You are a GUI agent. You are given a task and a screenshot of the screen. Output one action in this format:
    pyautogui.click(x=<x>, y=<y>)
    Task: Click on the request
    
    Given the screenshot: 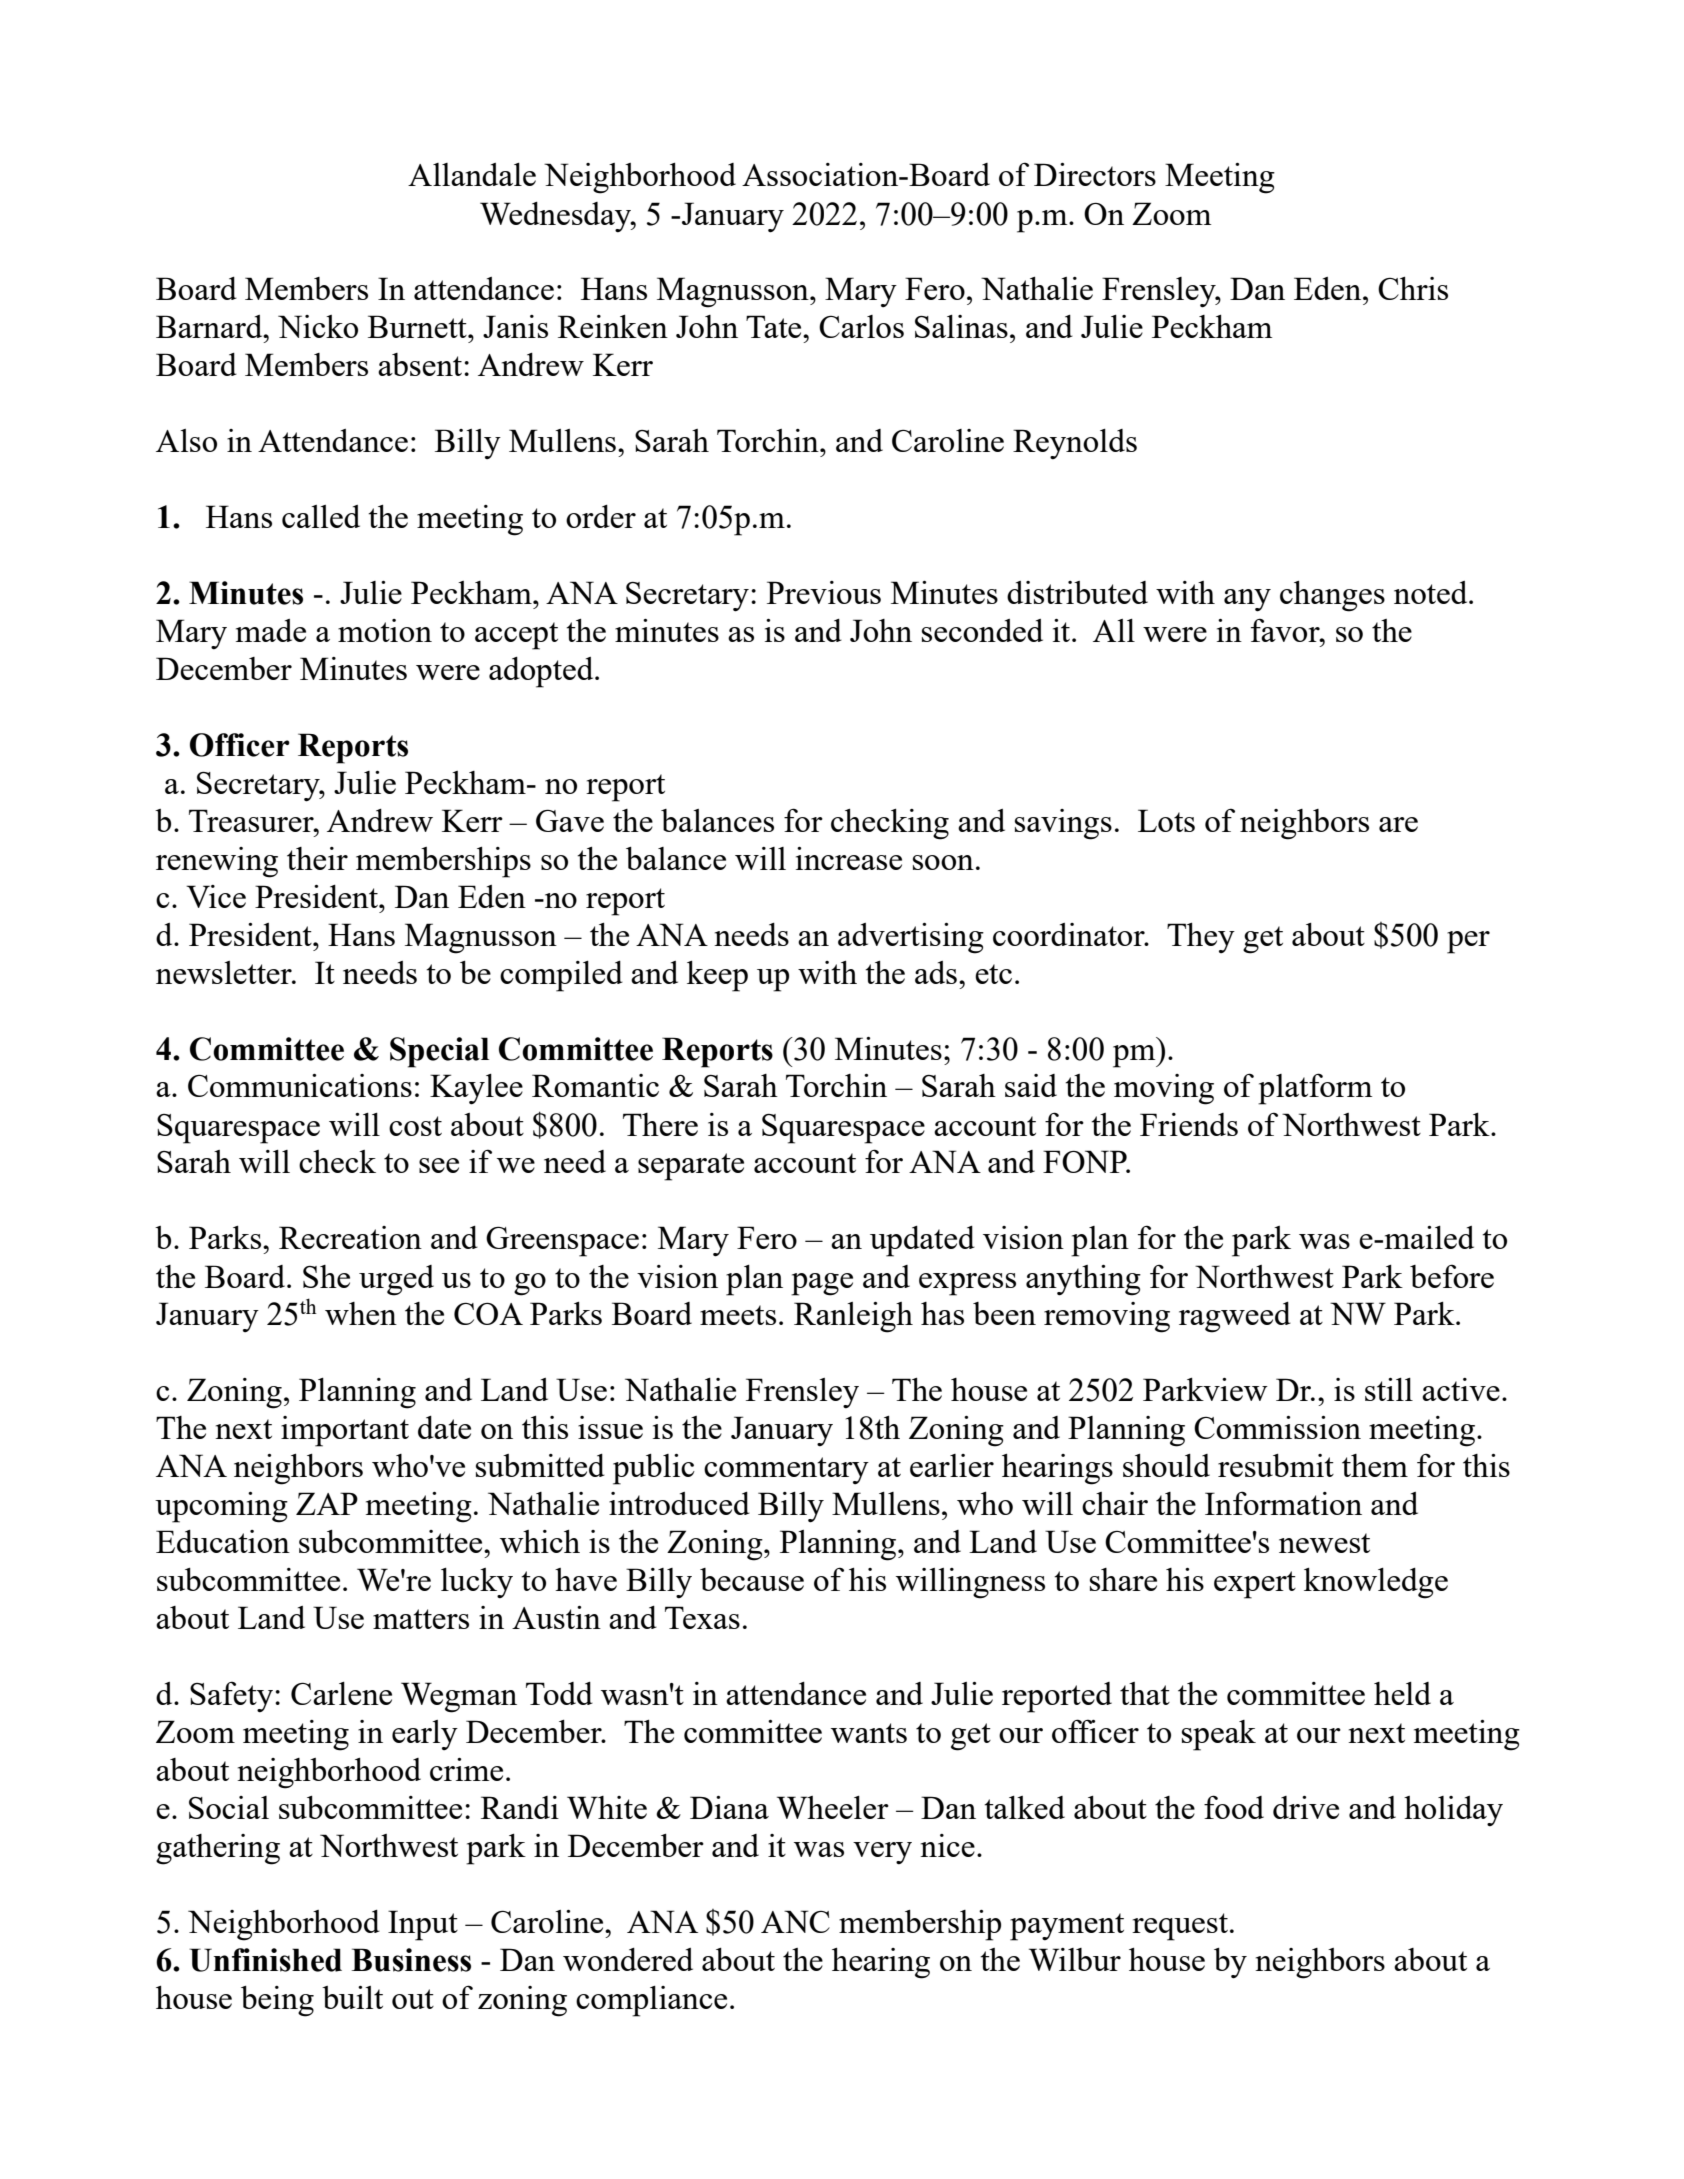 What is the action you would take?
    pyautogui.click(x=1180, y=1927)
